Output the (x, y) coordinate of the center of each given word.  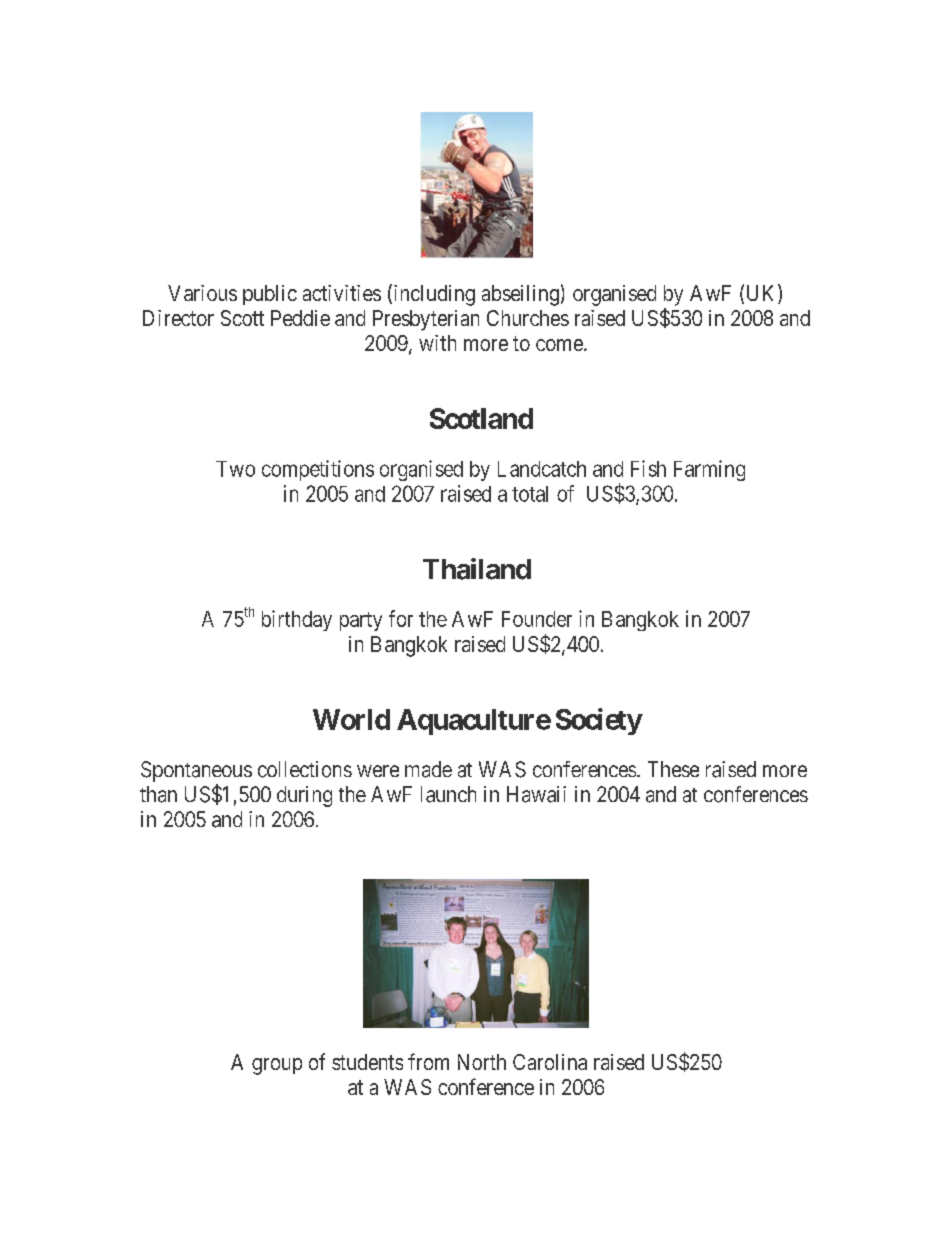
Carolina (550, 1062)
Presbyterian (426, 320)
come (559, 345)
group (277, 1066)
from (428, 1061)
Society (599, 721)
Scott (242, 318)
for (401, 618)
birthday (297, 620)
